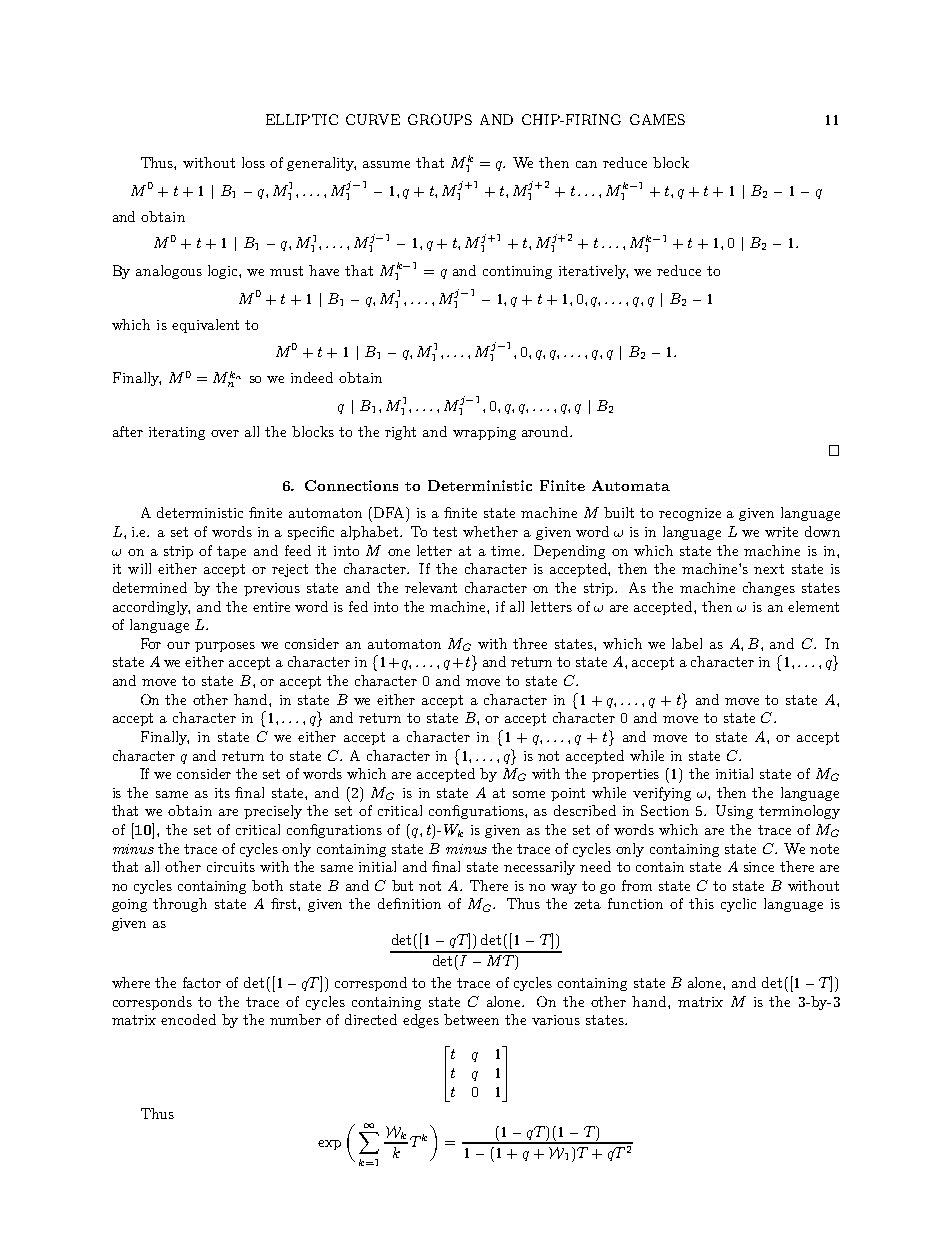  Describe the element at coordinates (471, 1019) in the screenshot. I see `between` at that location.
